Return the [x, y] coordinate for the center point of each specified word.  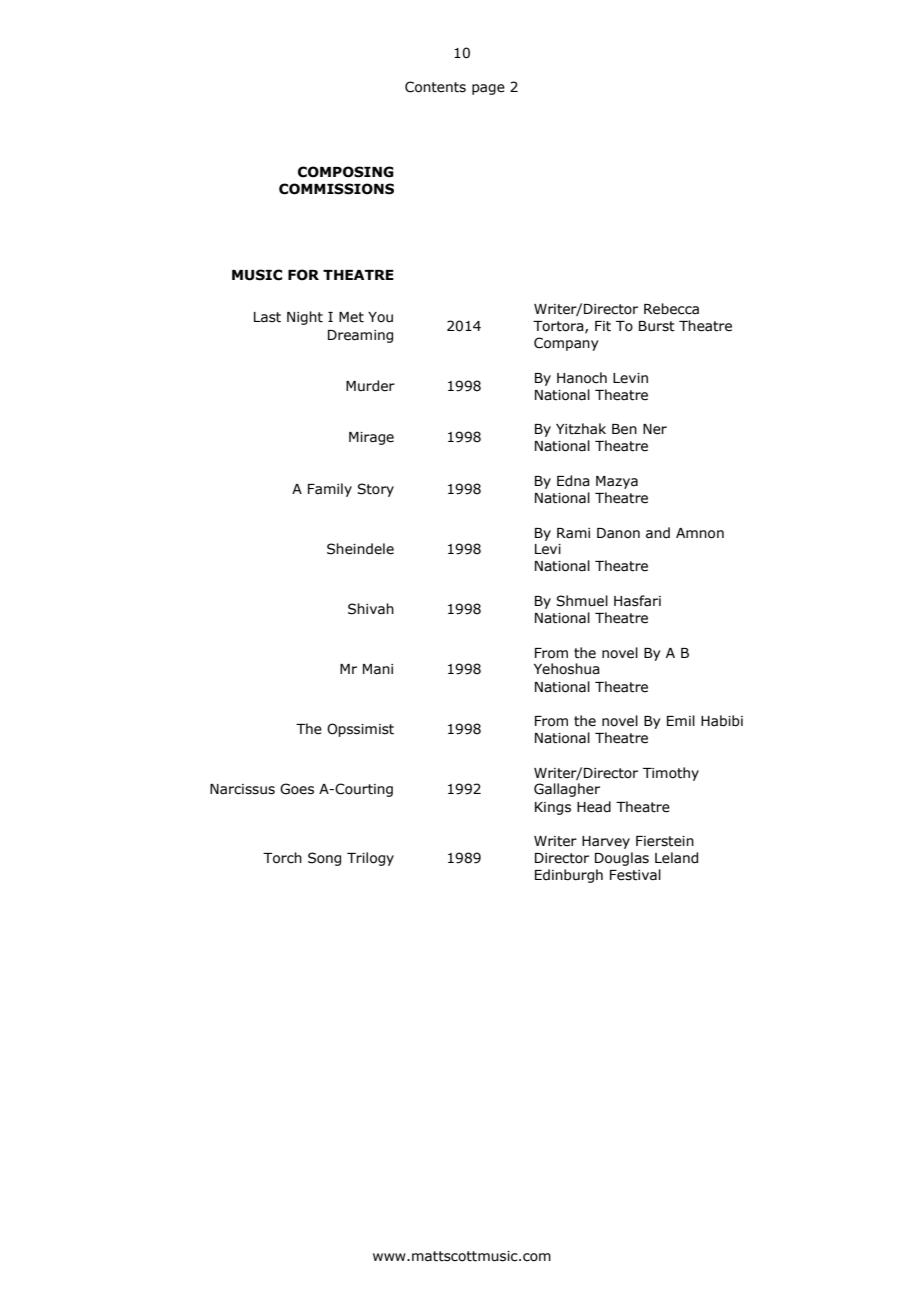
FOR [303, 275]
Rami [573, 533]
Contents [435, 87]
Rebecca [671, 309]
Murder [370, 386]
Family [330, 490]
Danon [618, 533]
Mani [378, 669]
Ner [655, 429]
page [488, 89]
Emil [681, 720]
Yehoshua [567, 669]
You [380, 317]
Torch [282, 858]
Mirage [371, 438]
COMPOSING [346, 172]
